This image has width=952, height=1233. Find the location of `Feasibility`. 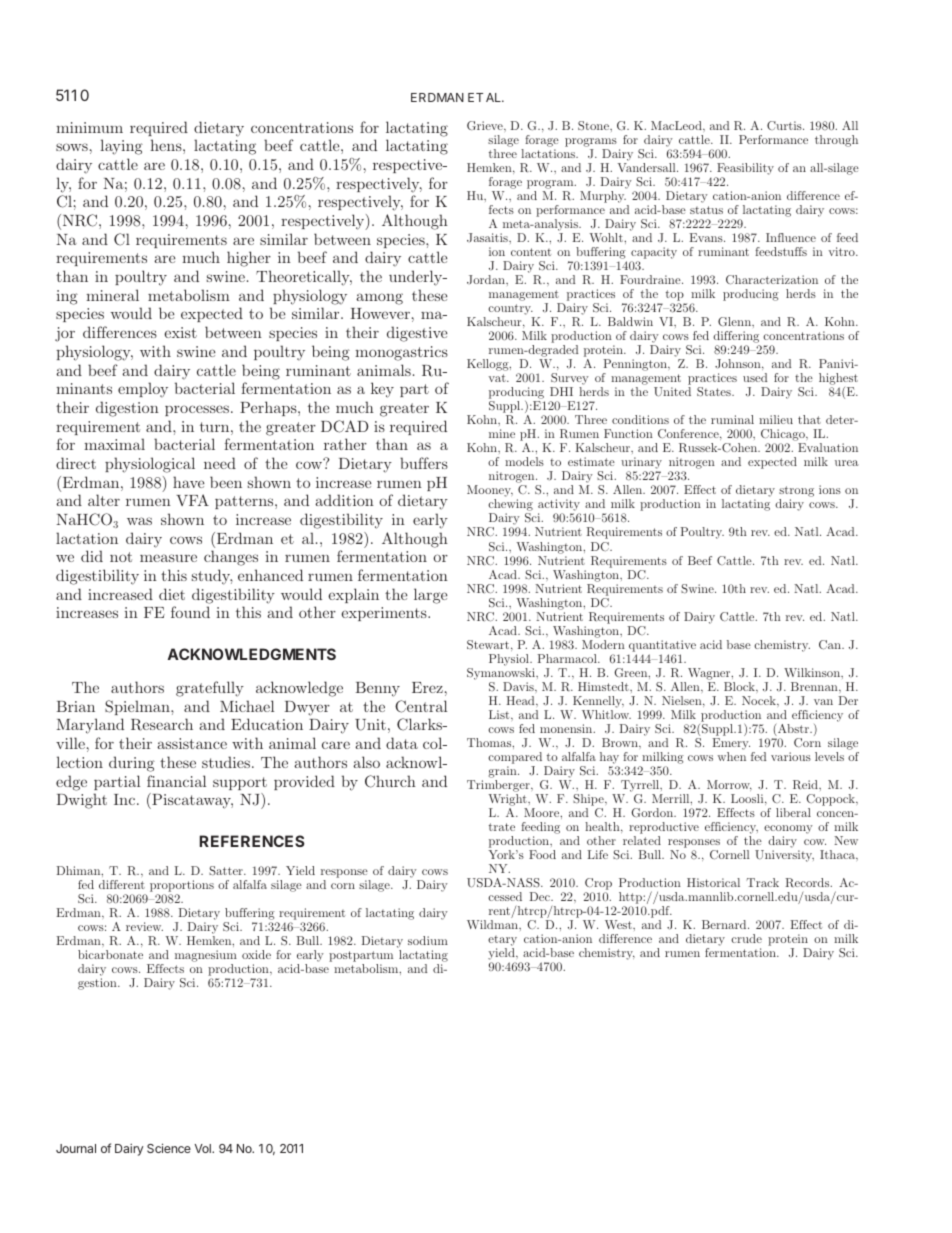

Feasibility is located at coordinates (744, 170).
